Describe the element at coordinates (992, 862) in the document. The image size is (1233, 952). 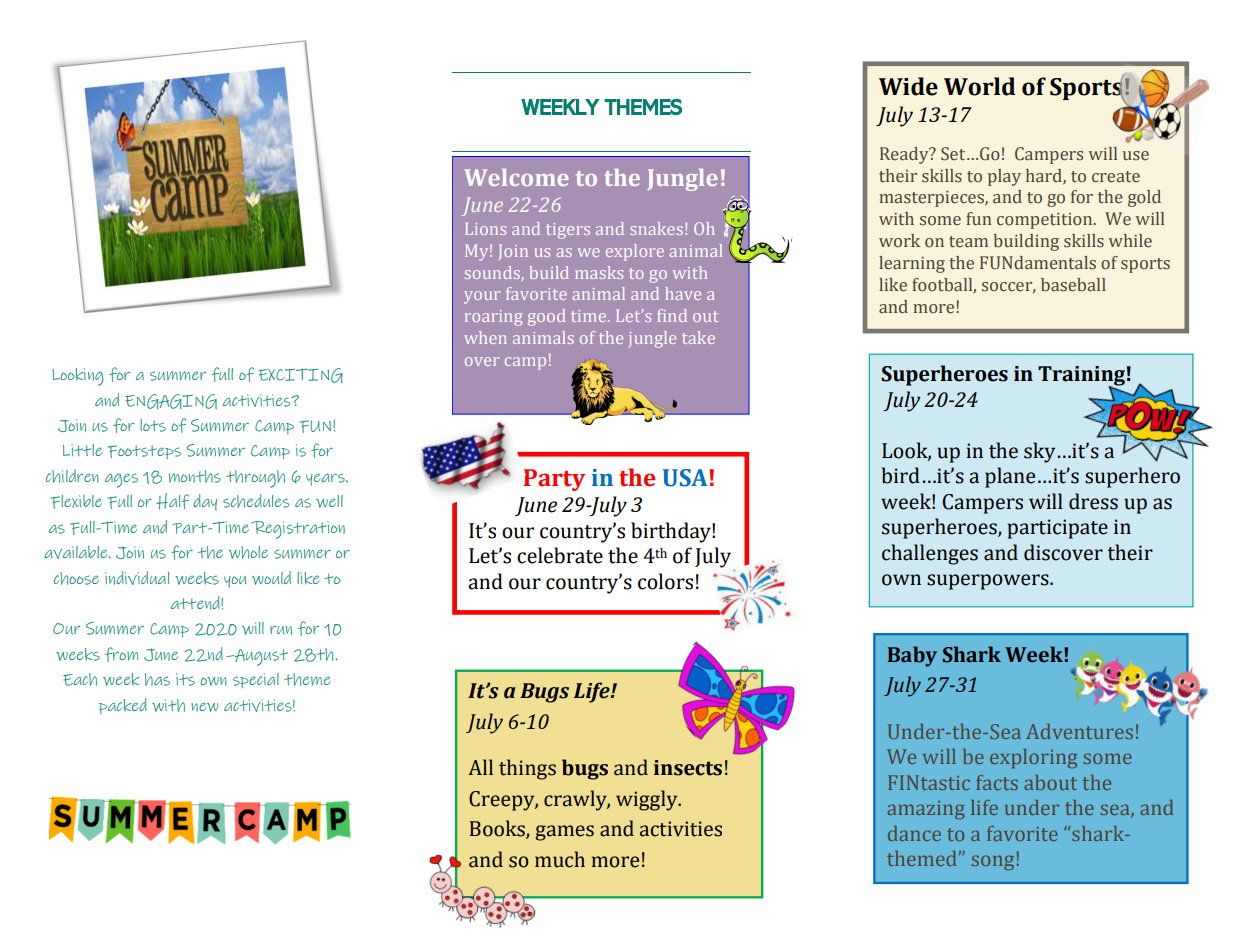
I see `song` at that location.
